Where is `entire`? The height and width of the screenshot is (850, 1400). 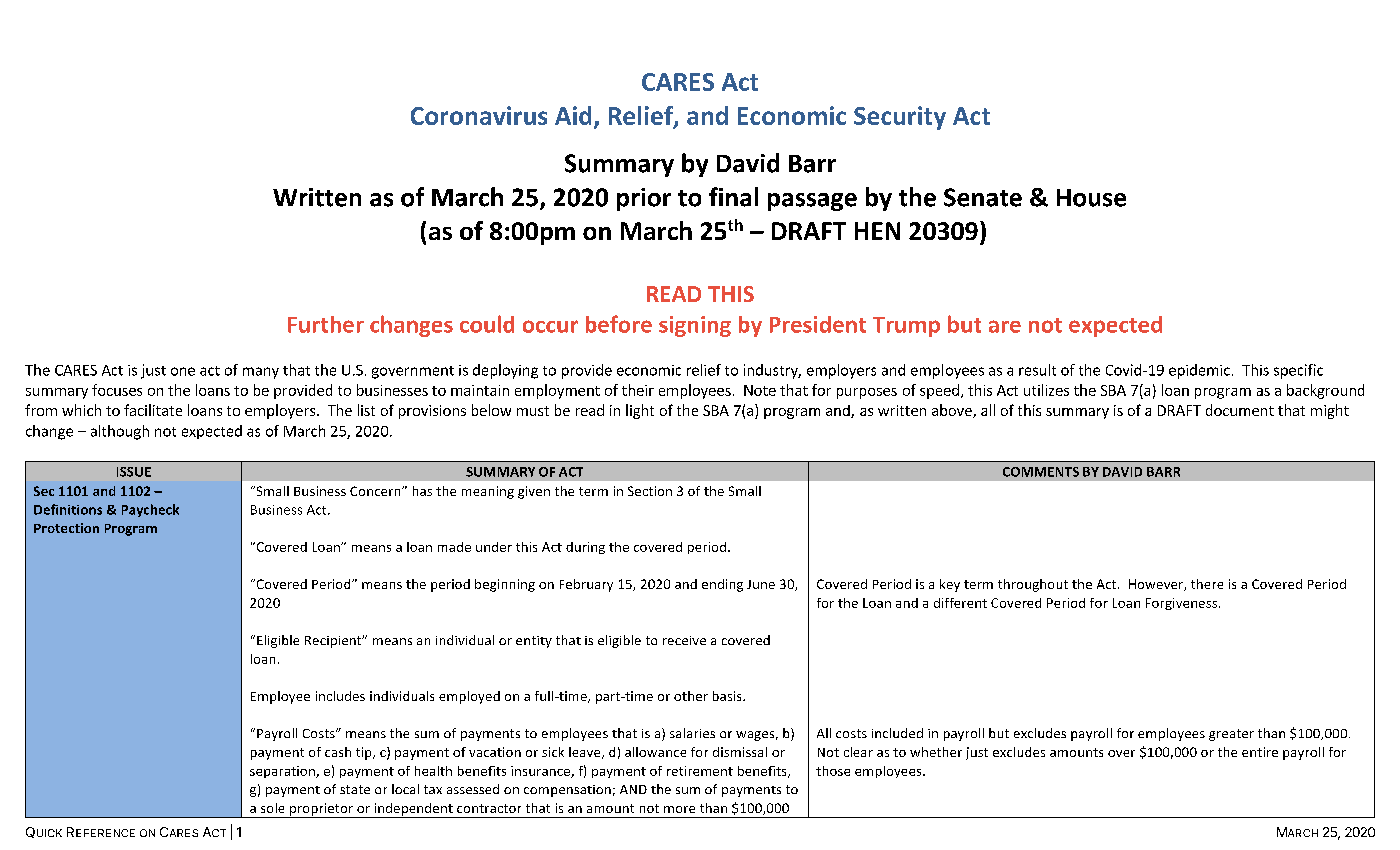
entire is located at coordinates (1260, 752).
